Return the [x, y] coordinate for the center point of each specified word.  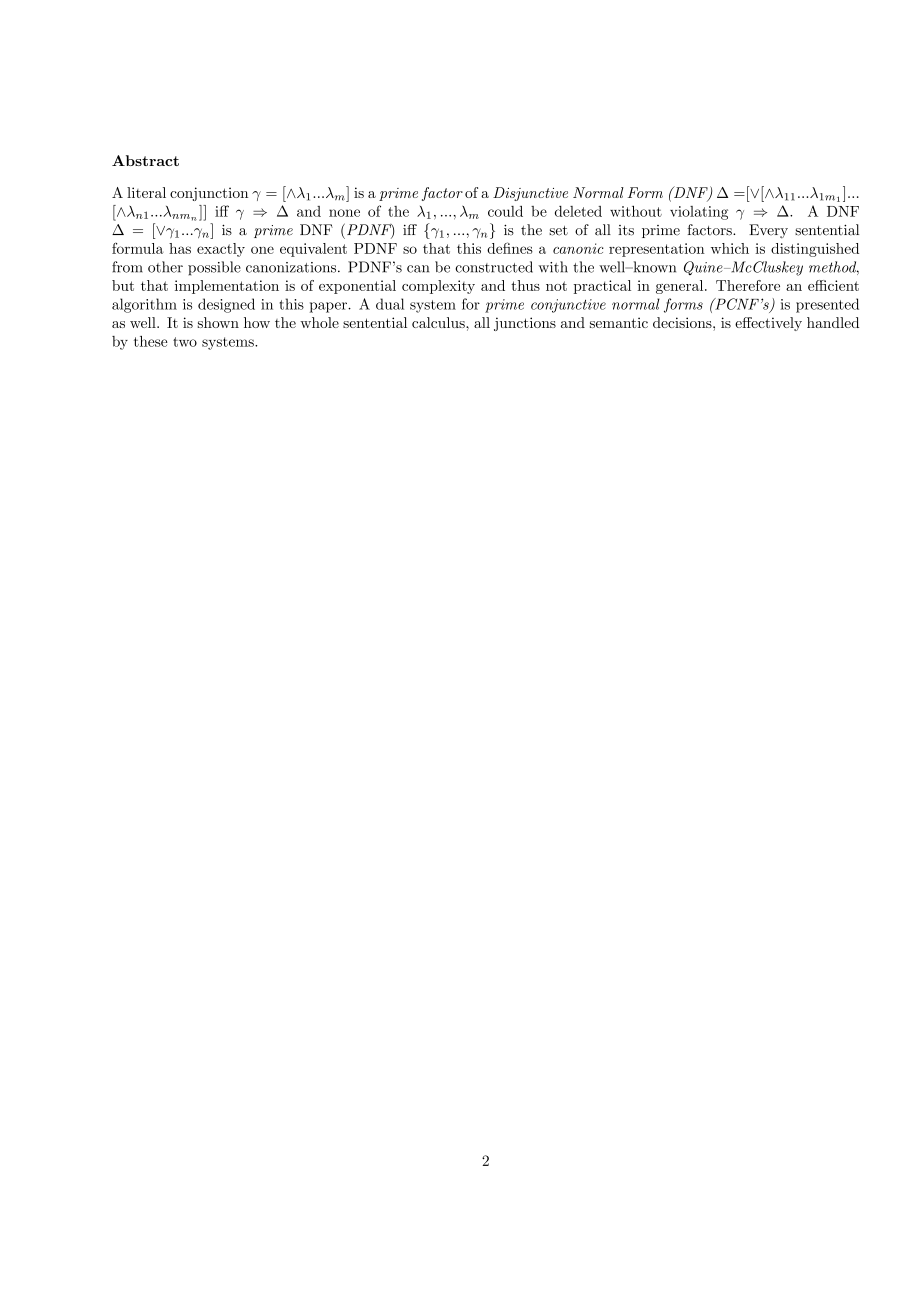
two [185, 342]
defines [510, 248]
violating [699, 213]
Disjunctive [530, 194]
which [730, 248]
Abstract [145, 160]
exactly [221, 250]
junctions [525, 324]
